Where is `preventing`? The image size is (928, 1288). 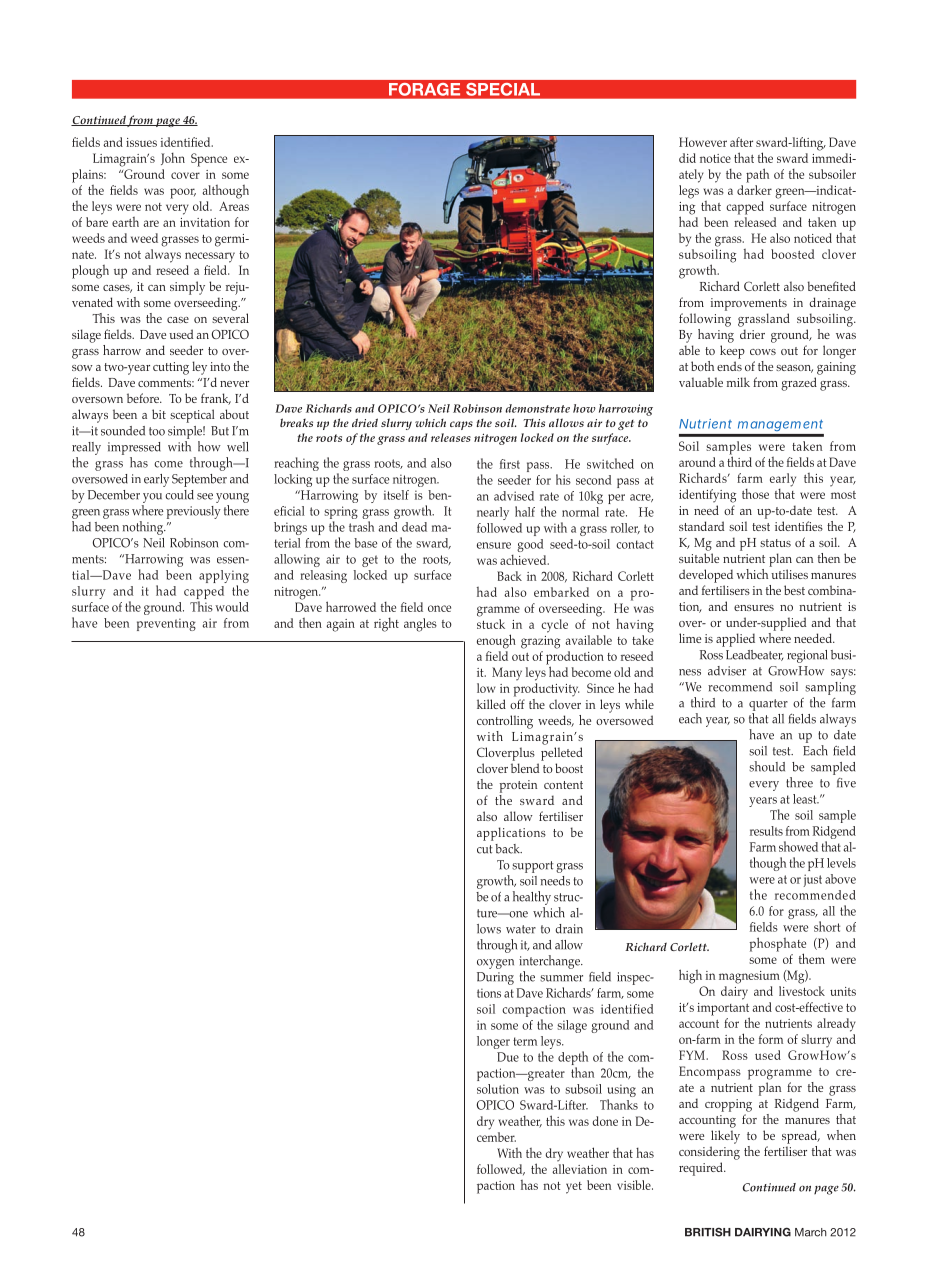
preventing is located at coordinates (166, 624).
